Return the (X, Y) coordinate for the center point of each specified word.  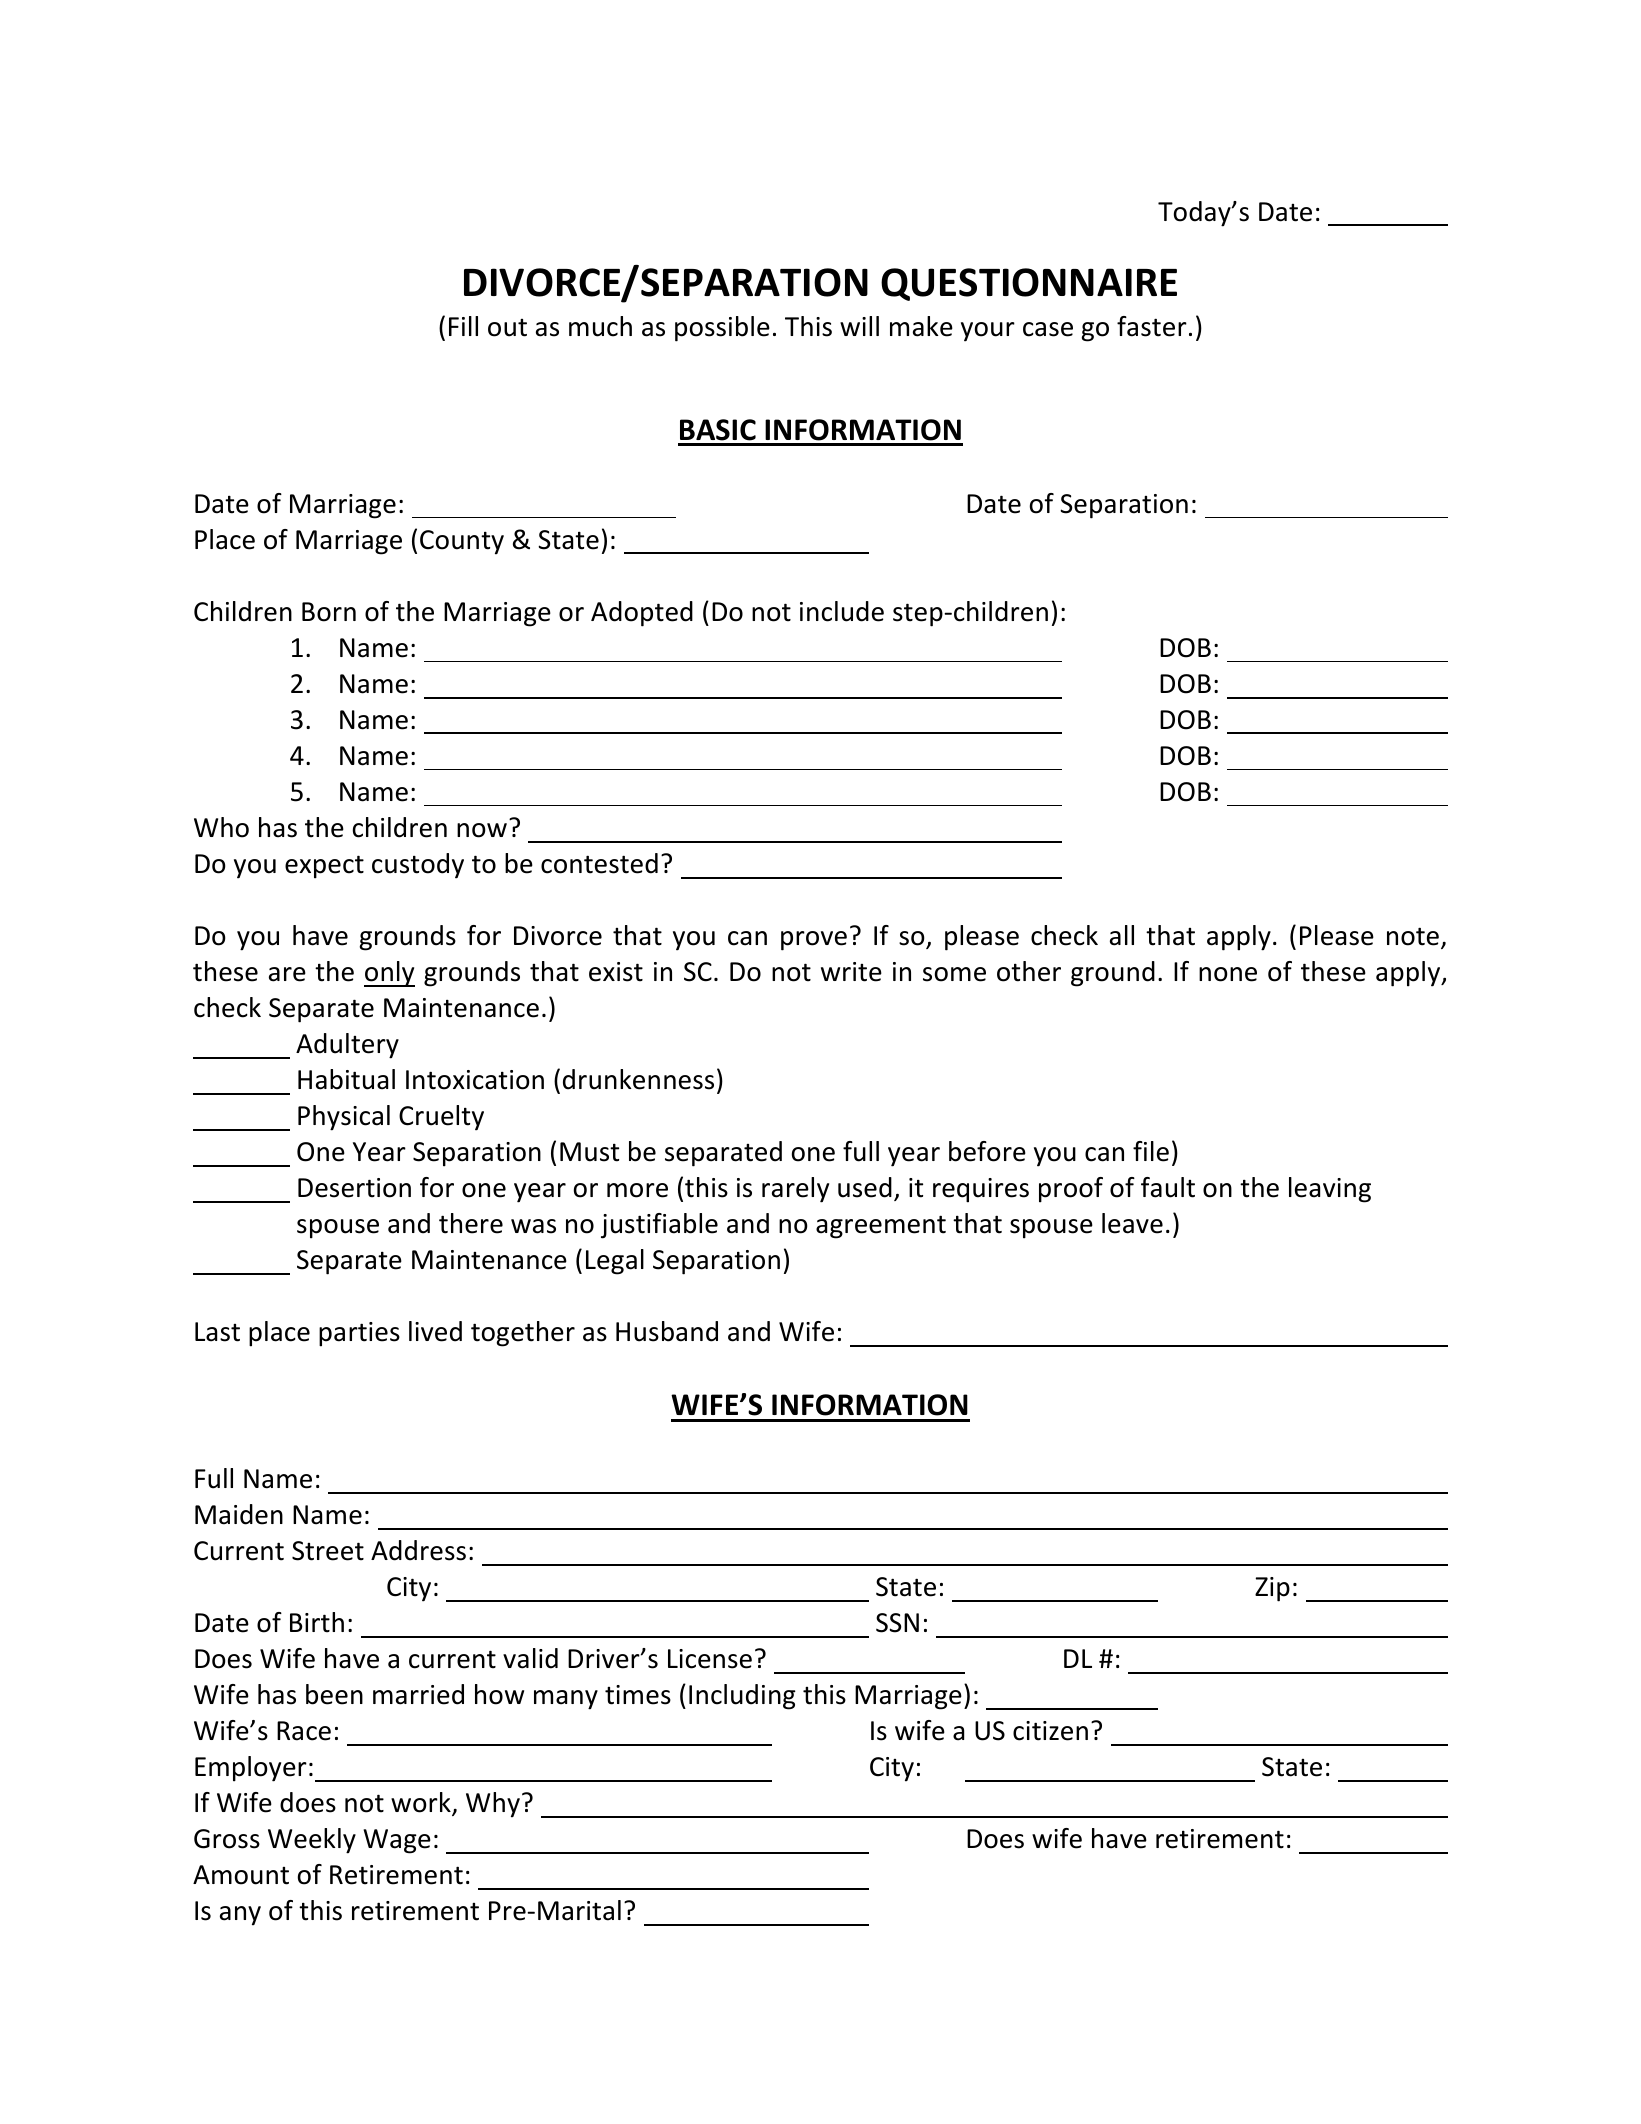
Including (742, 1697)
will (859, 326)
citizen (1050, 1731)
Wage (397, 1841)
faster (1152, 326)
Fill (463, 326)
